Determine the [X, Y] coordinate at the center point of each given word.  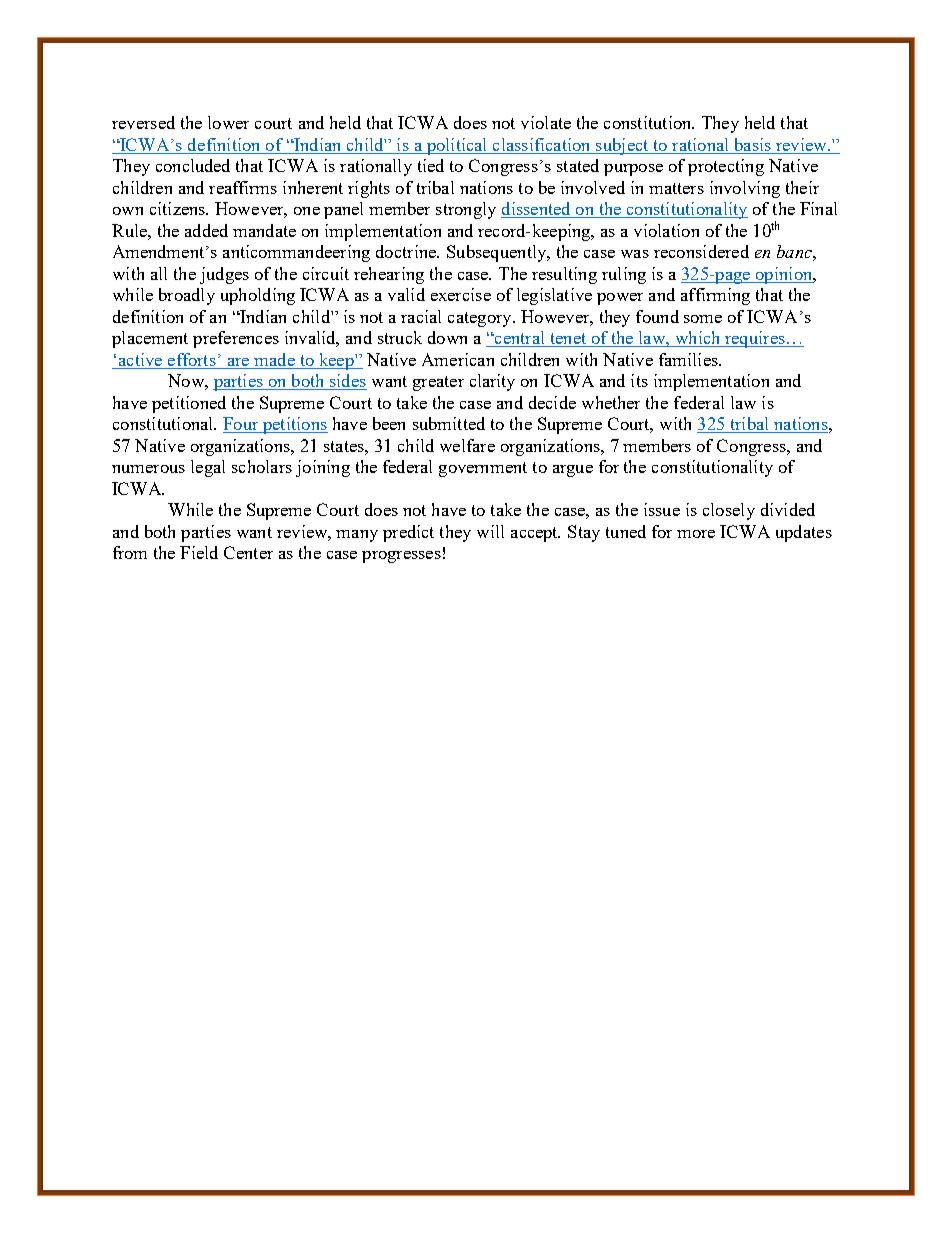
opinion [784, 275]
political [457, 146]
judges [224, 275]
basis [752, 146]
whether [611, 402]
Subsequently [498, 253]
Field [199, 552]
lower [228, 122]
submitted [449, 423]
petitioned [189, 404]
